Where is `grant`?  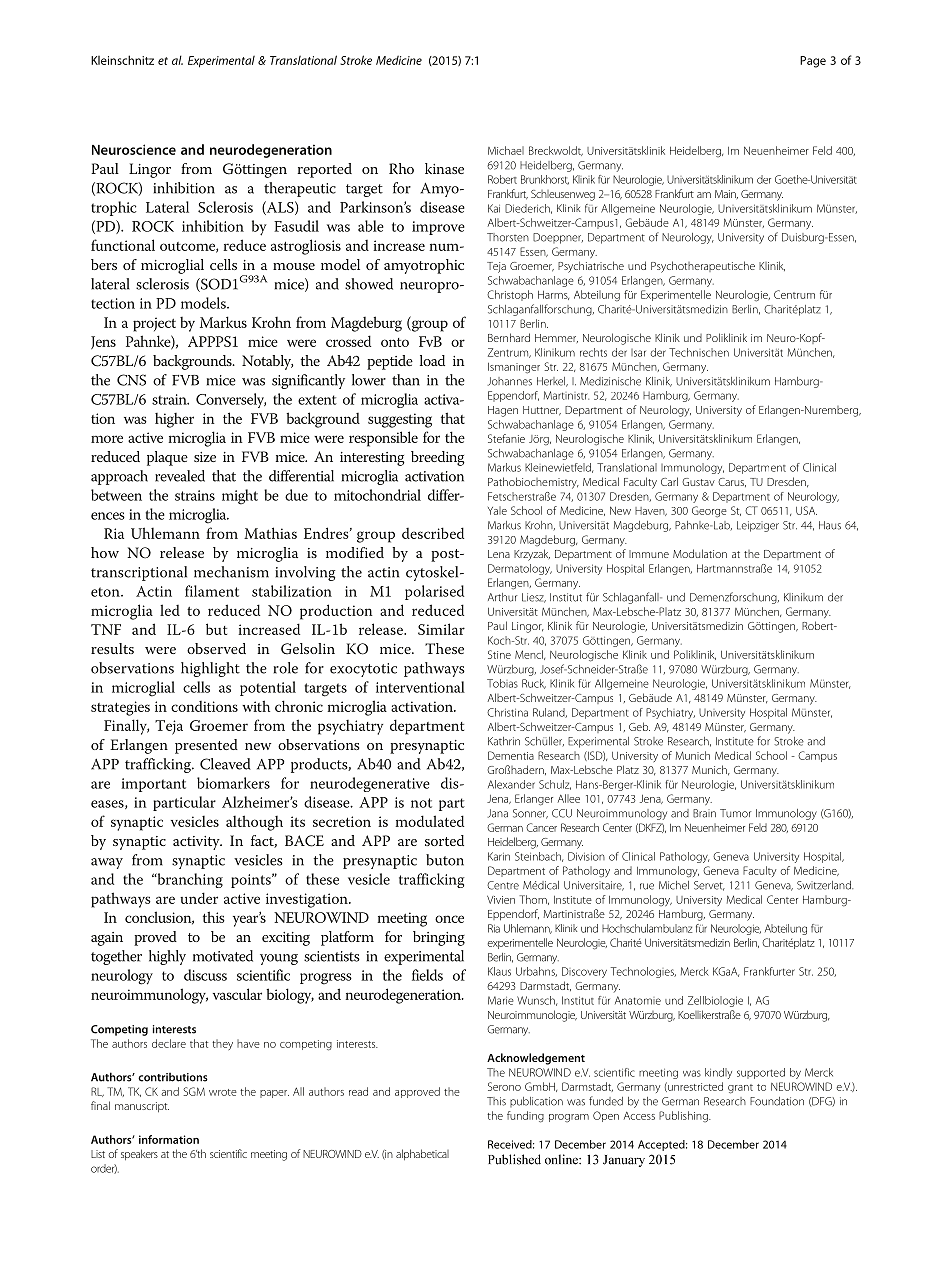 grant is located at coordinates (740, 1089).
